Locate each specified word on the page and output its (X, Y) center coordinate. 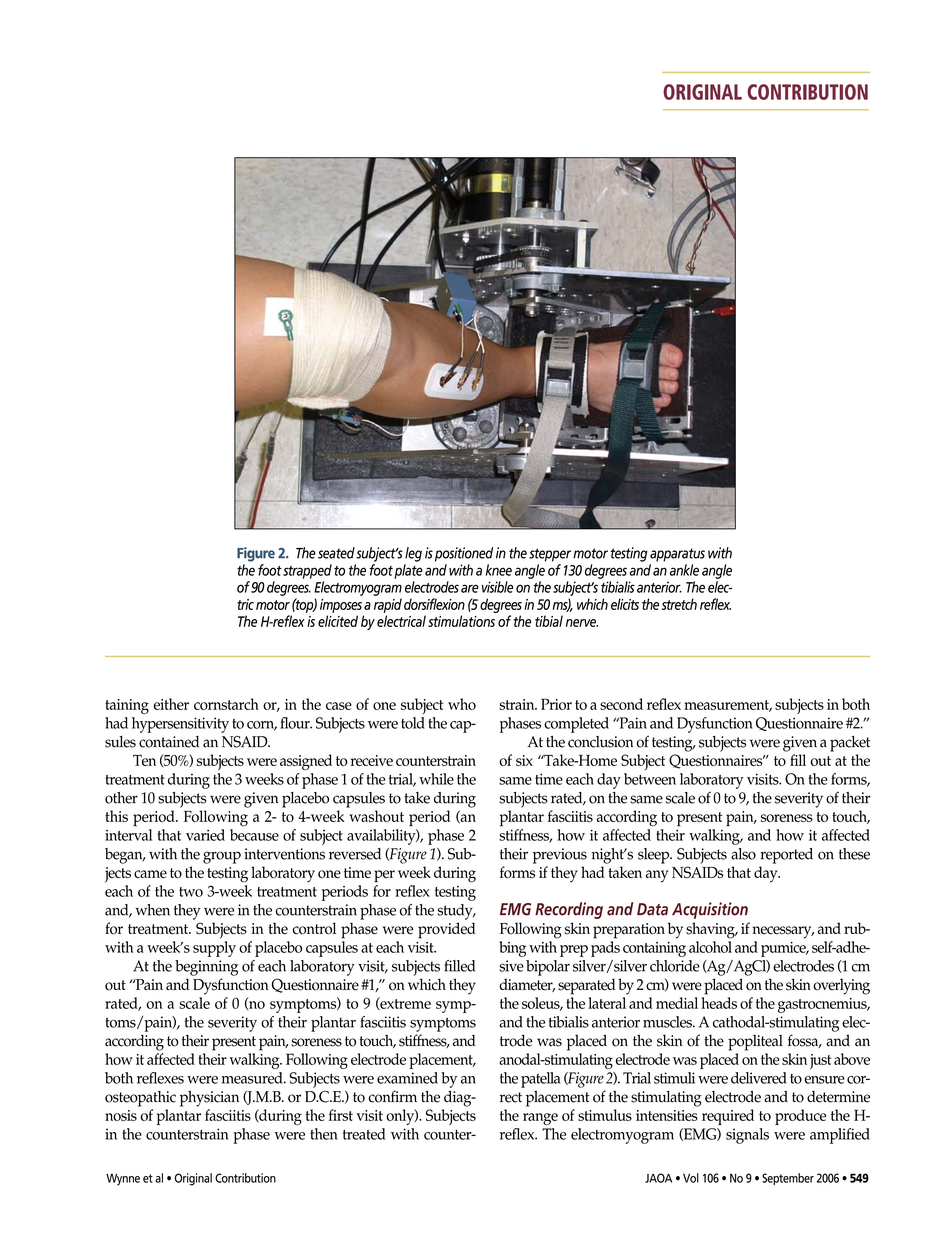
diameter (527, 985)
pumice (784, 949)
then (324, 1134)
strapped (307, 571)
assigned (306, 762)
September (788, 1179)
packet (850, 744)
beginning (206, 968)
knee (499, 570)
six (524, 760)
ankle (684, 570)
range (540, 1119)
